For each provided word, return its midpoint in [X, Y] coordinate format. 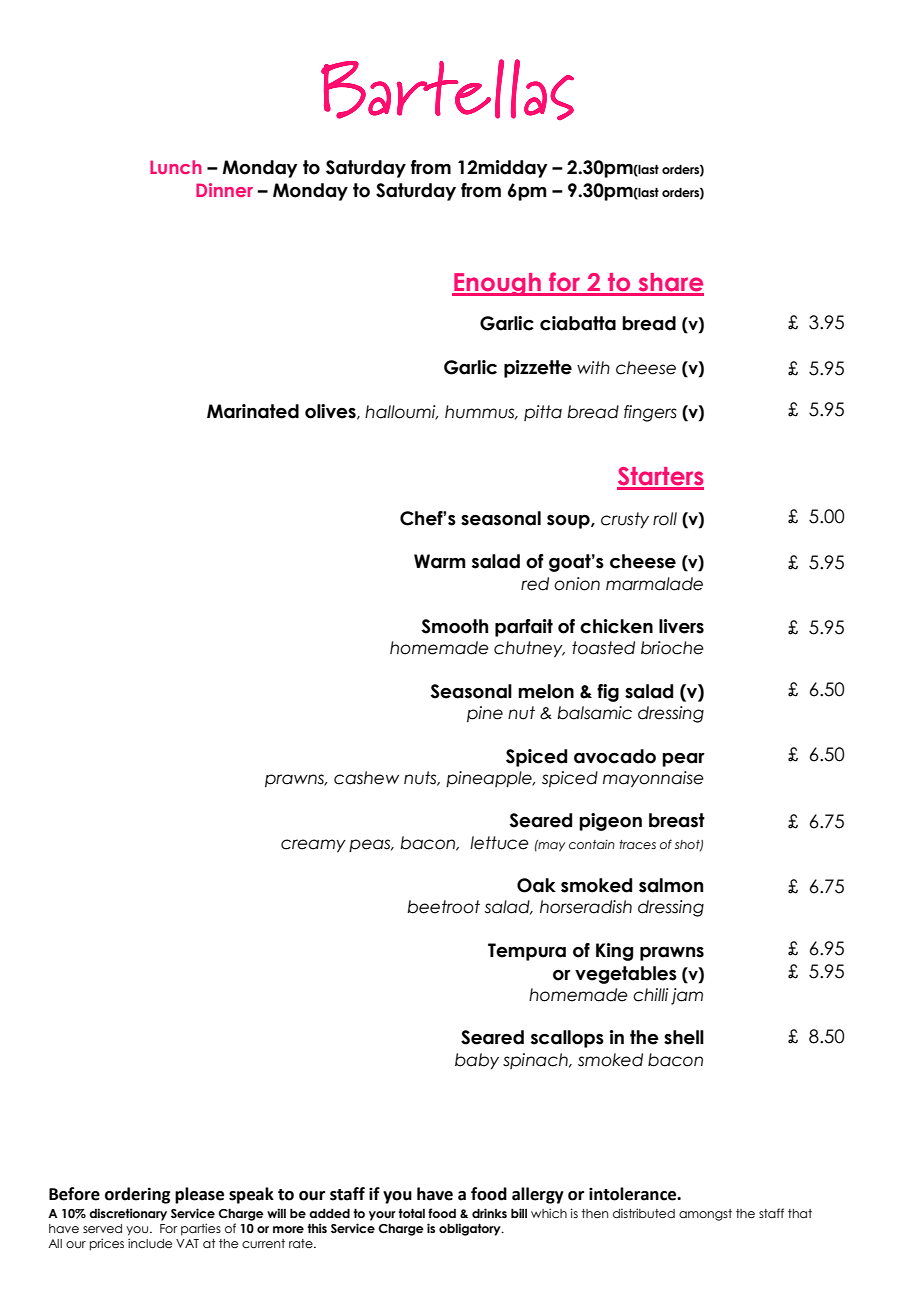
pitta [543, 413]
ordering [137, 1195]
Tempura [527, 952]
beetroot [443, 907]
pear [683, 760]
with [593, 367]
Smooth [455, 626]
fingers [650, 413]
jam [687, 996]
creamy [313, 846]
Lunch [176, 167]
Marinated [253, 411]
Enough [497, 284]
